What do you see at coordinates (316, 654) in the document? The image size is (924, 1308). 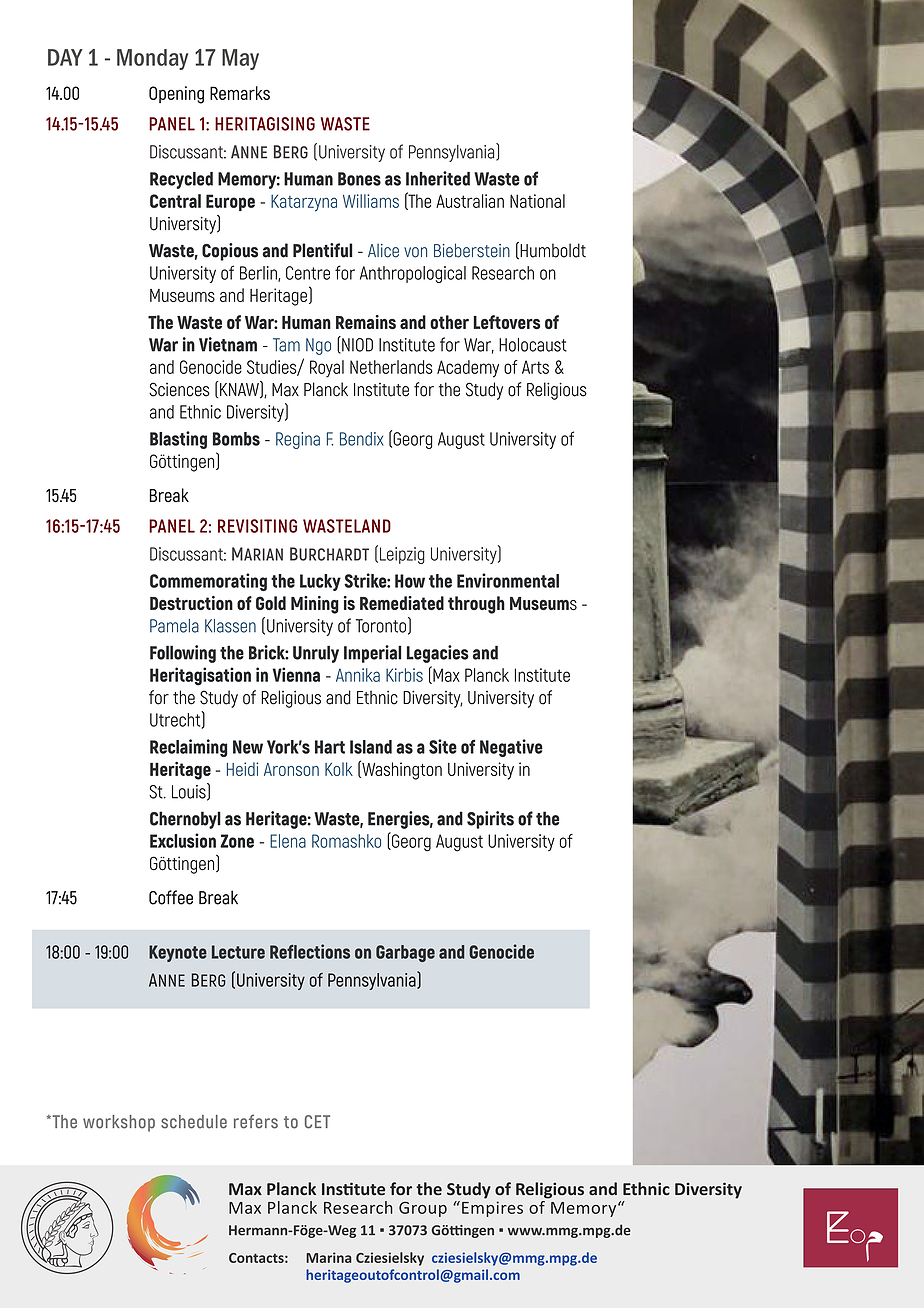 I see `Unruly` at bounding box center [316, 654].
